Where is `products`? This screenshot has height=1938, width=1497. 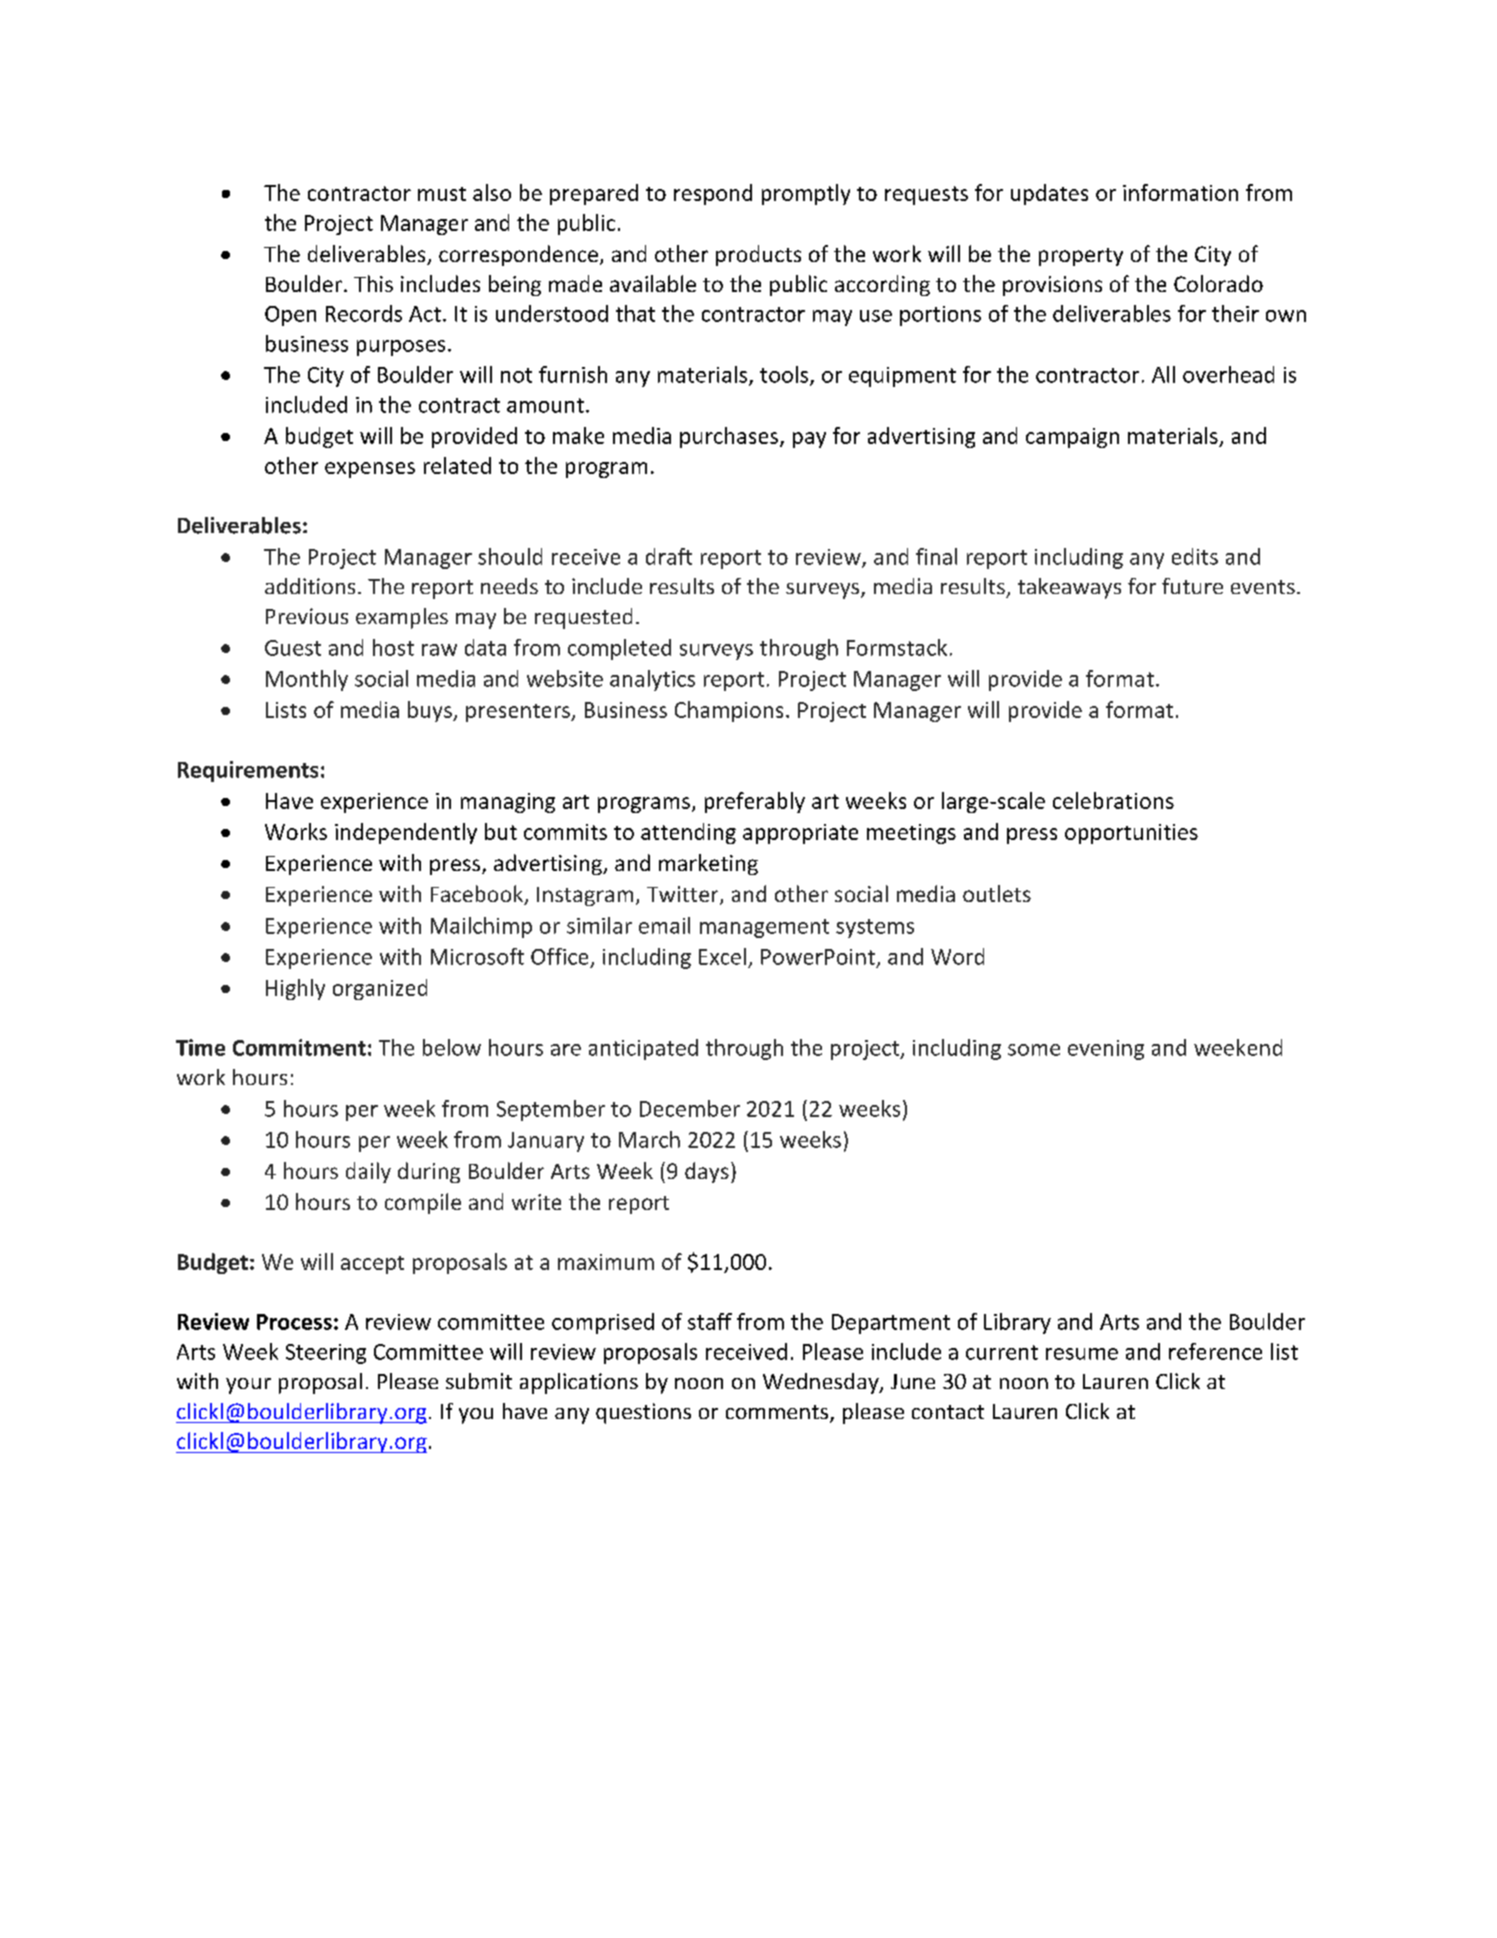
products is located at coordinates (758, 255).
